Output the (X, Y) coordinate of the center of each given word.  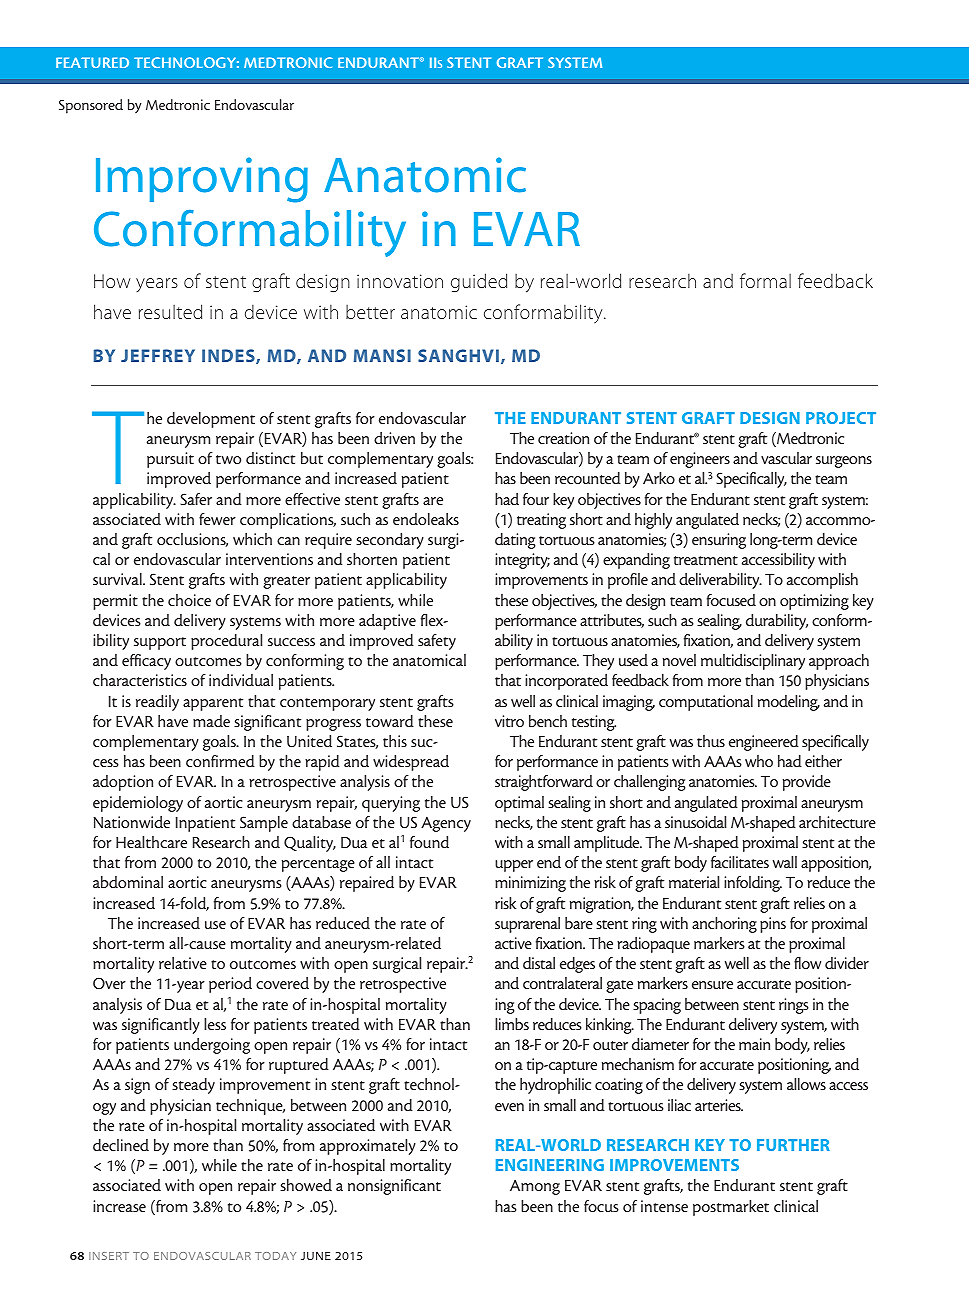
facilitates (740, 862)
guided (479, 282)
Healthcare (151, 842)
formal (765, 280)
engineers (700, 460)
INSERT (109, 1256)
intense (664, 1206)
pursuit (170, 460)
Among (535, 1187)
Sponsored (91, 106)
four (536, 499)
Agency (446, 824)
